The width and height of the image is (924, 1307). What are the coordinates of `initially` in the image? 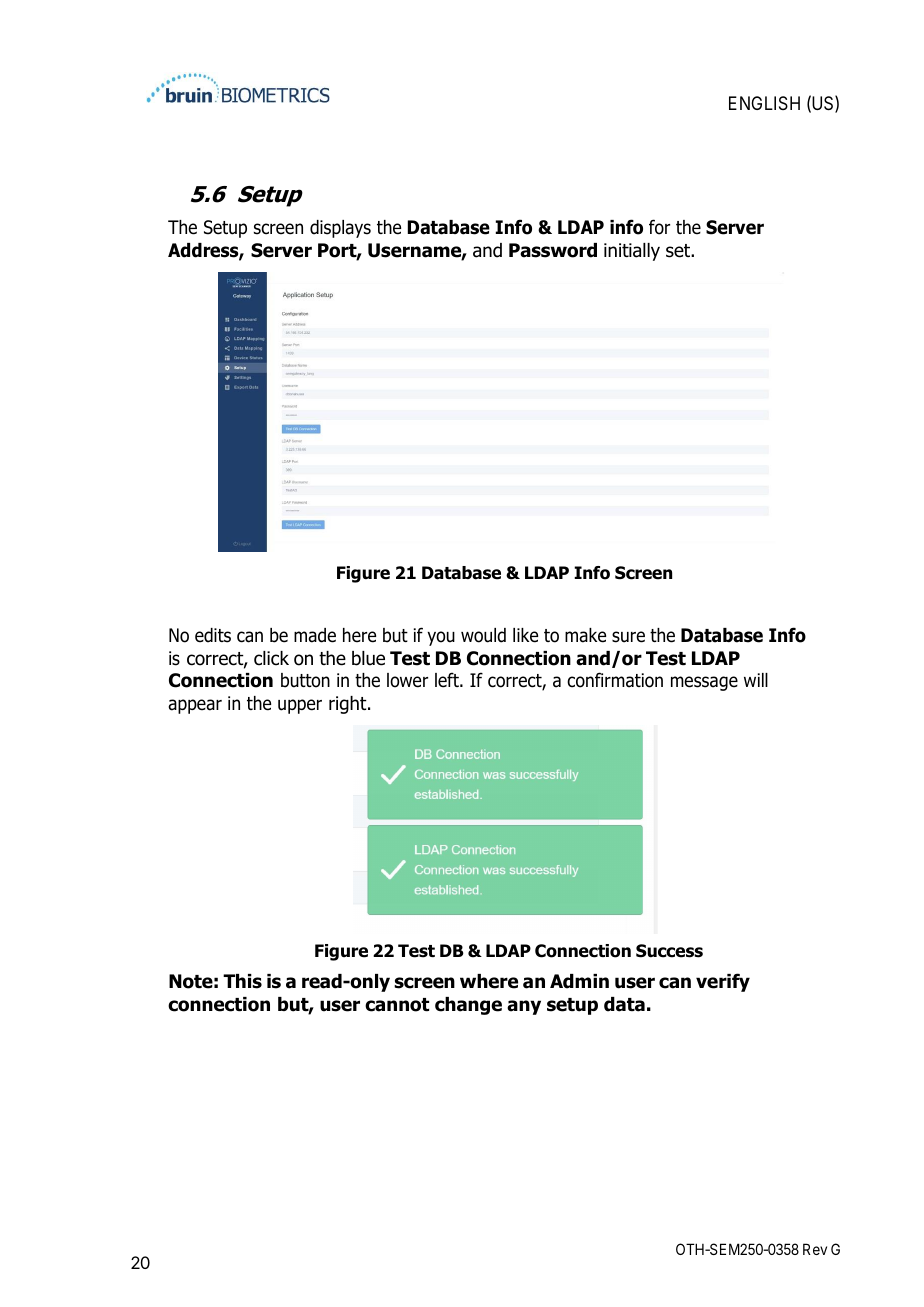 It's located at (632, 252).
